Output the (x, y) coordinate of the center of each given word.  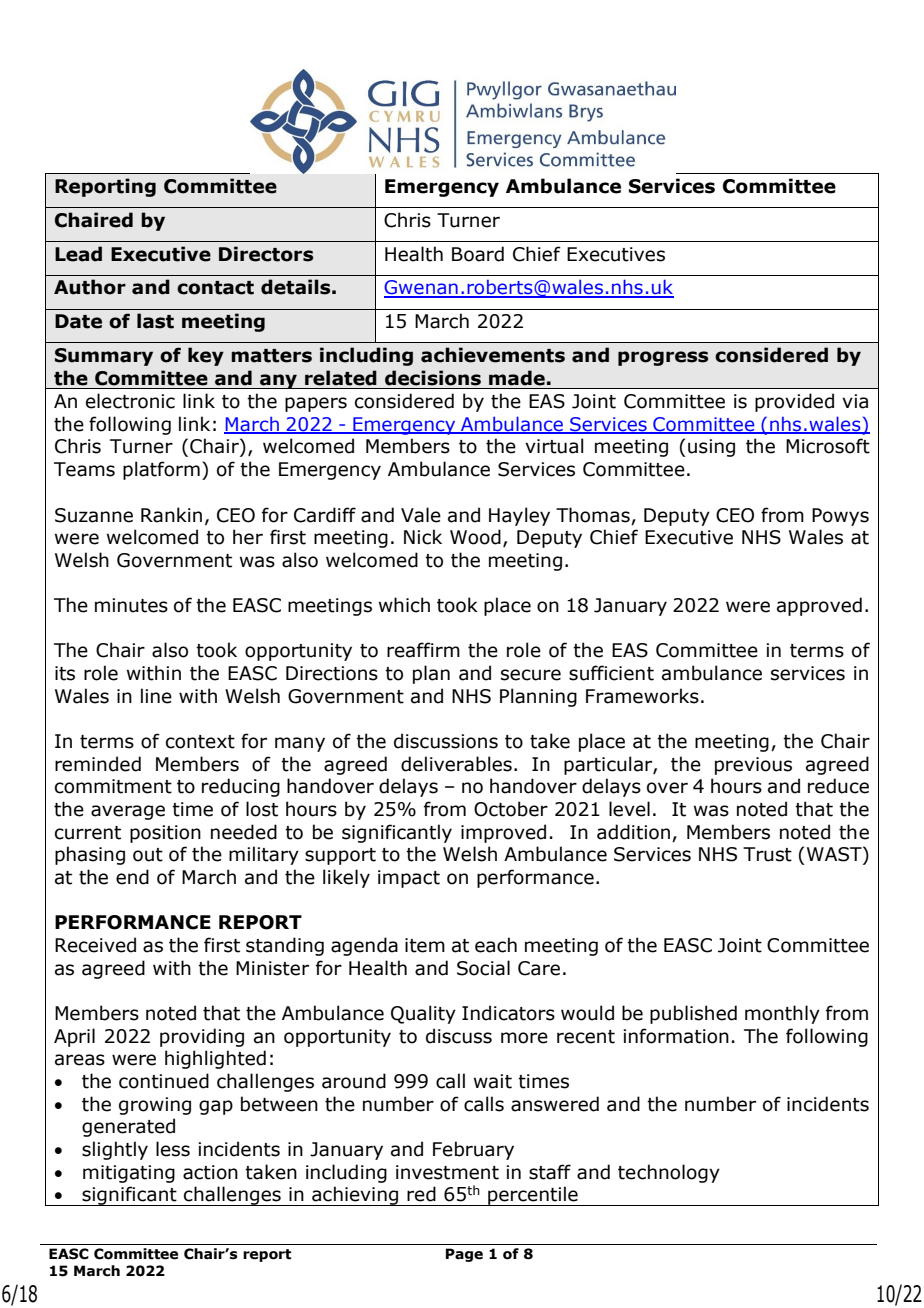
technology (669, 1173)
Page (464, 1255)
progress (663, 358)
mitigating (129, 1174)
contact (215, 288)
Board (478, 254)
